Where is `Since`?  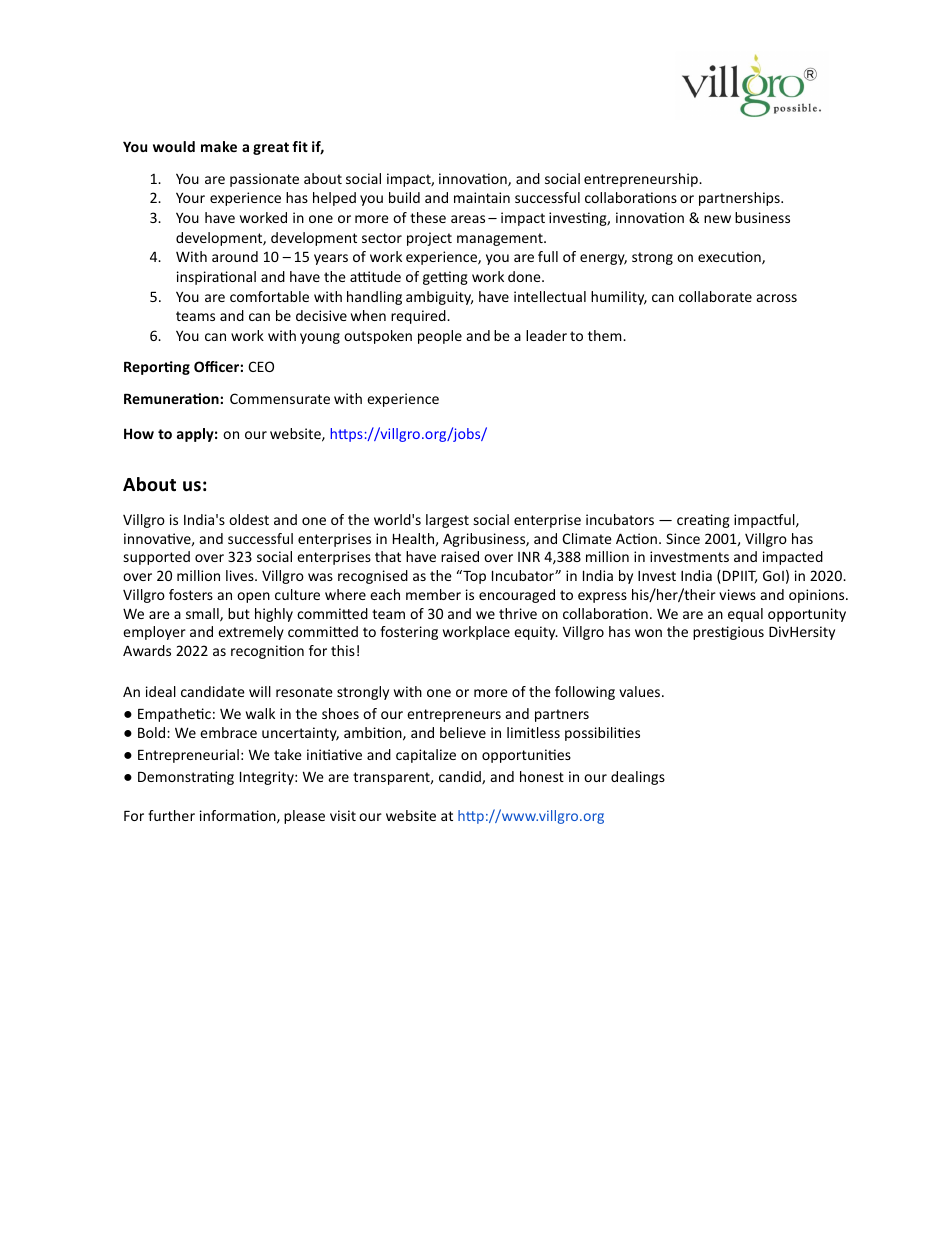
Since is located at coordinates (683, 538).
